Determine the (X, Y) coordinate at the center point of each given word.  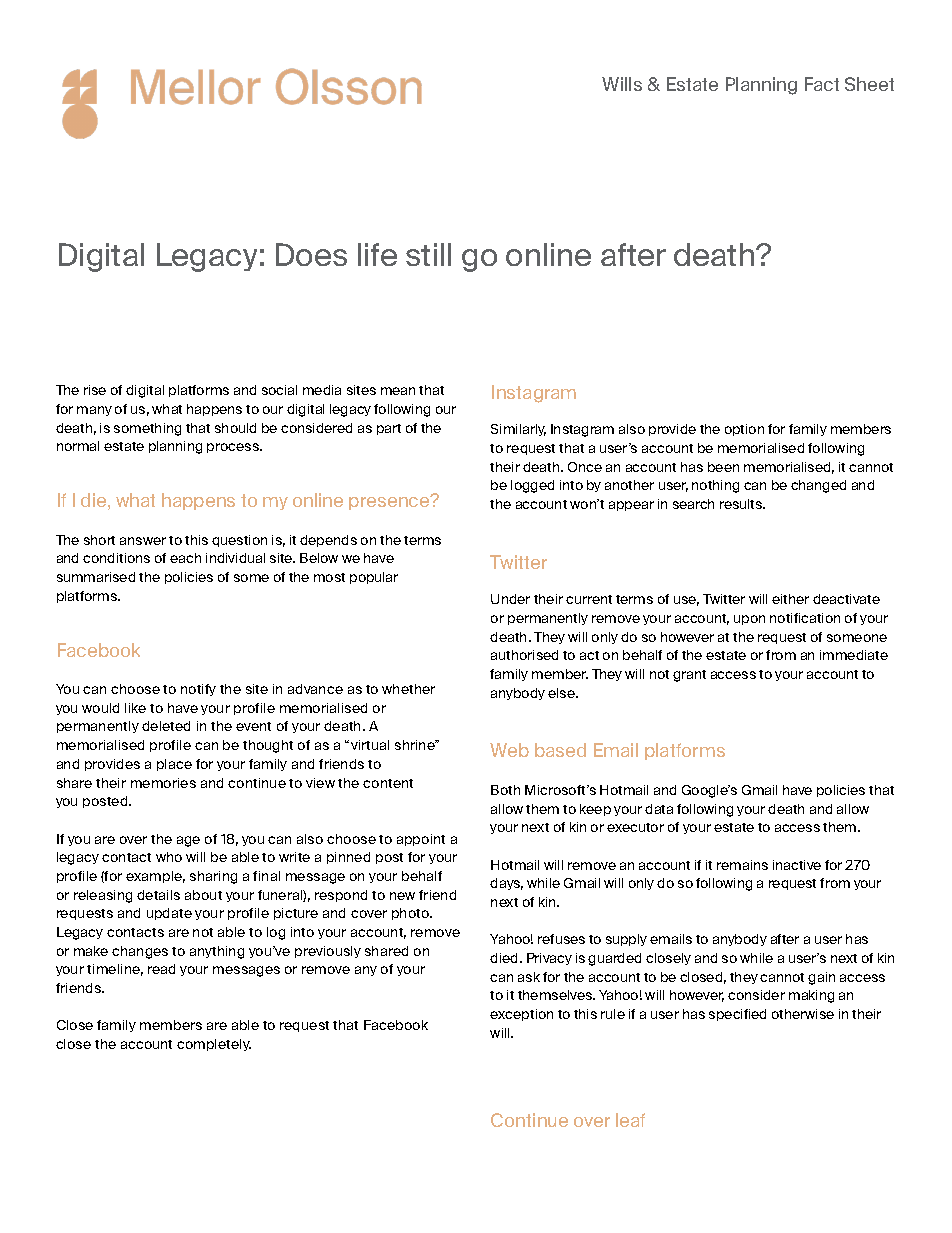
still (428, 254)
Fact (822, 84)
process (234, 448)
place (174, 765)
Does (311, 254)
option (744, 430)
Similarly (518, 430)
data (659, 809)
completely (214, 1045)
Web (509, 750)
